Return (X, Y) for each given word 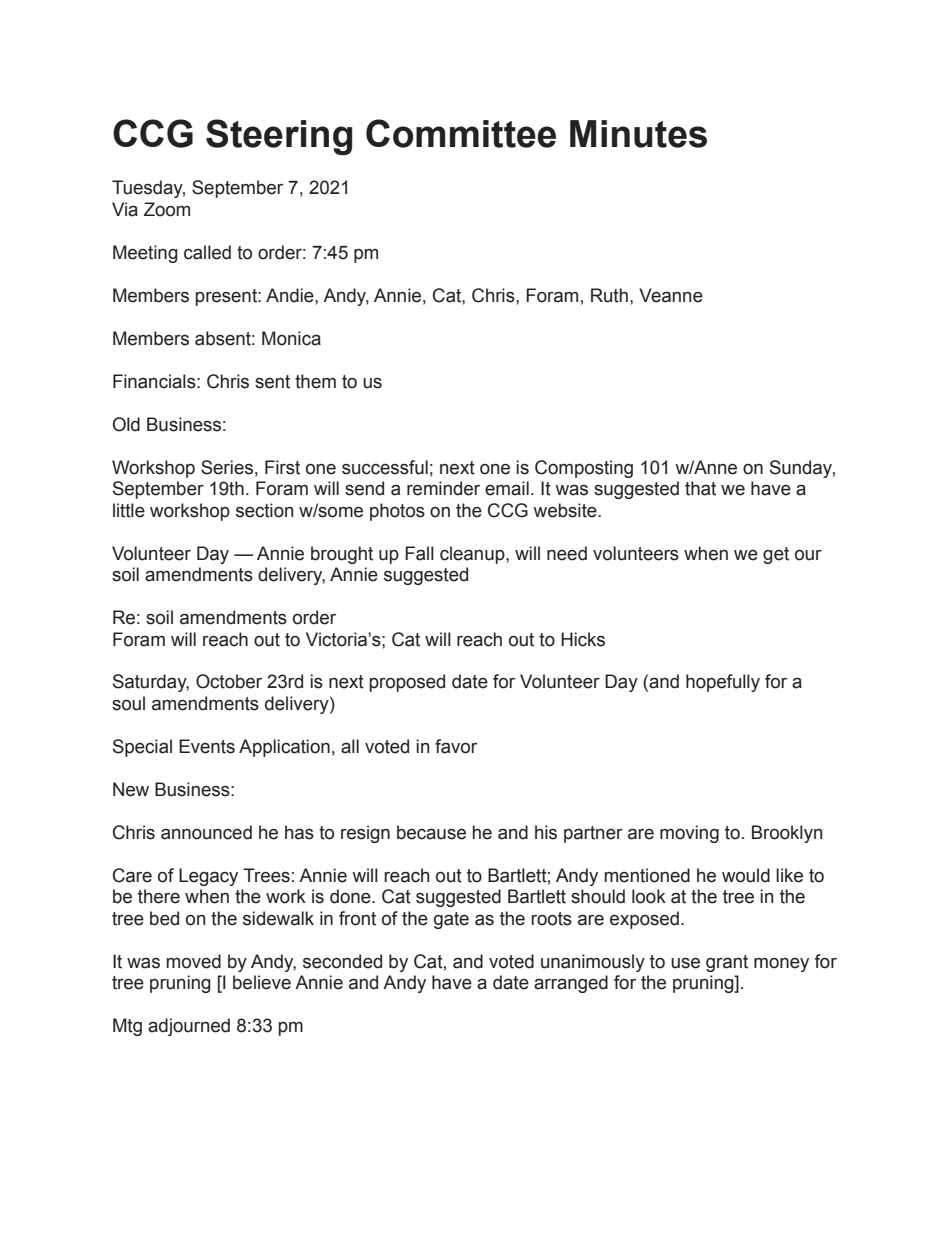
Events (207, 746)
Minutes (638, 134)
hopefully (723, 683)
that (700, 488)
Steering (279, 137)
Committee (461, 133)
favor (456, 746)
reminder (443, 488)
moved (194, 961)
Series (227, 467)
